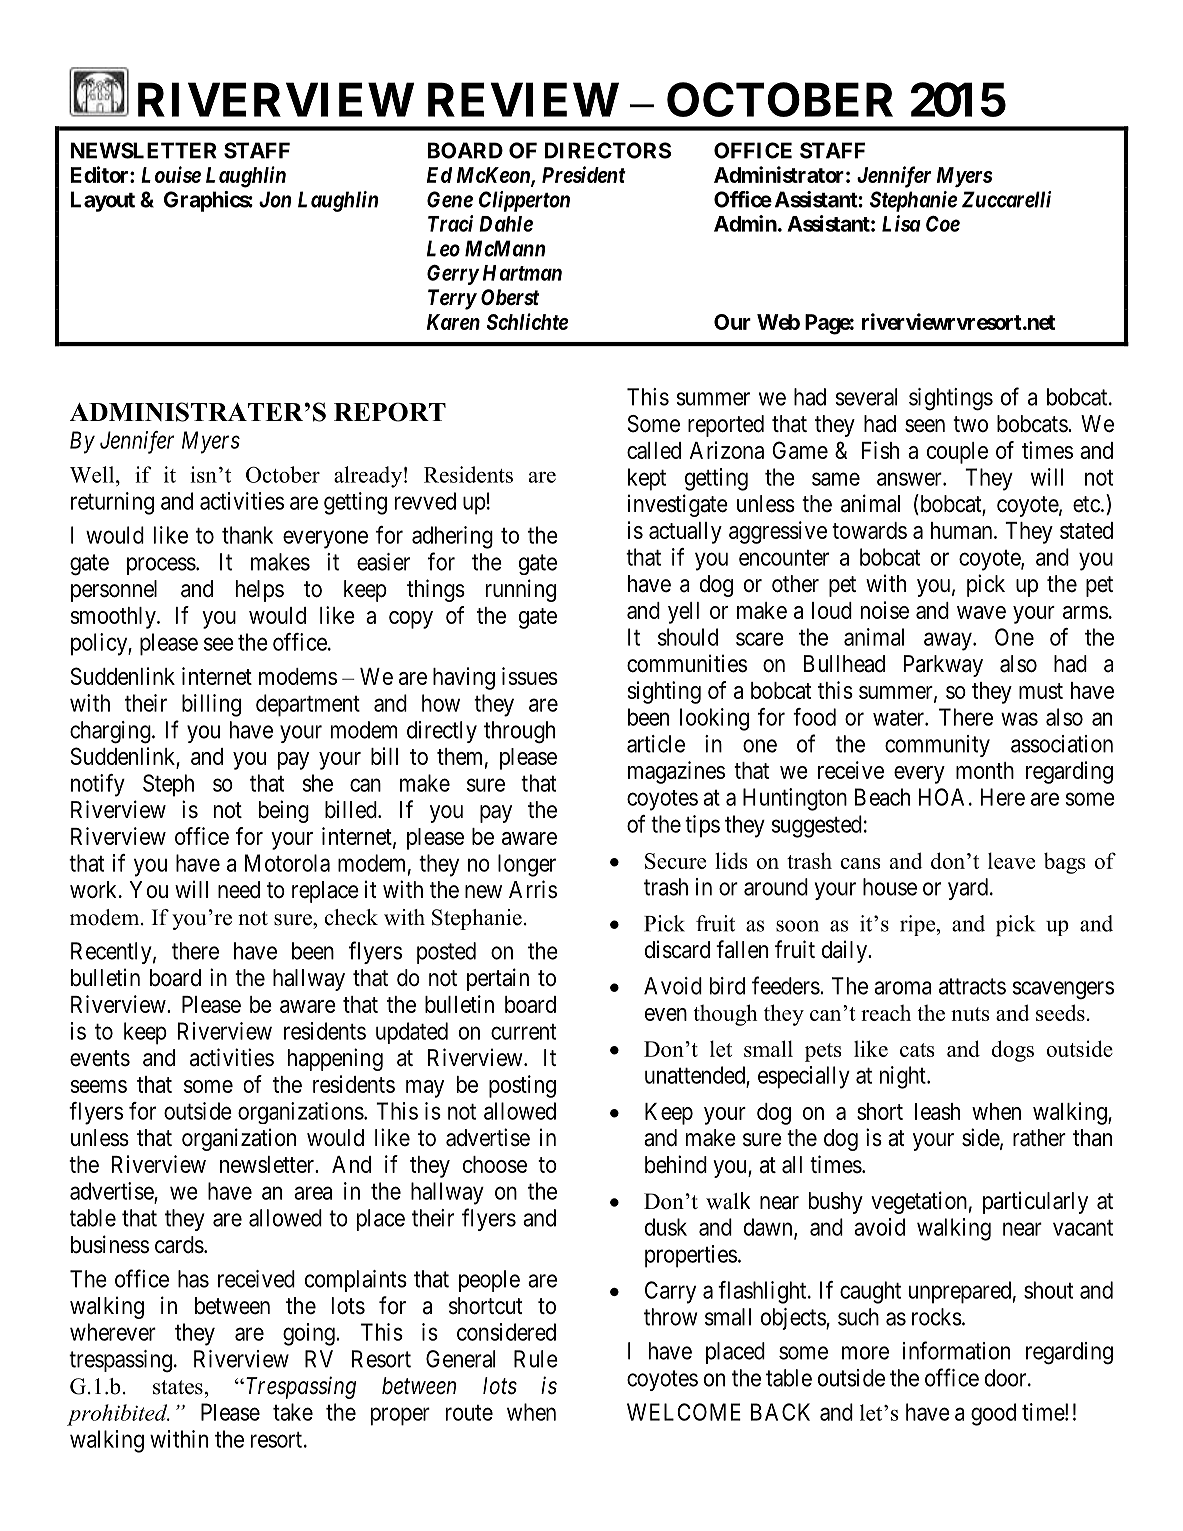  Describe the element at coordinates (178, 1387) in the screenshot. I see `states` at that location.
